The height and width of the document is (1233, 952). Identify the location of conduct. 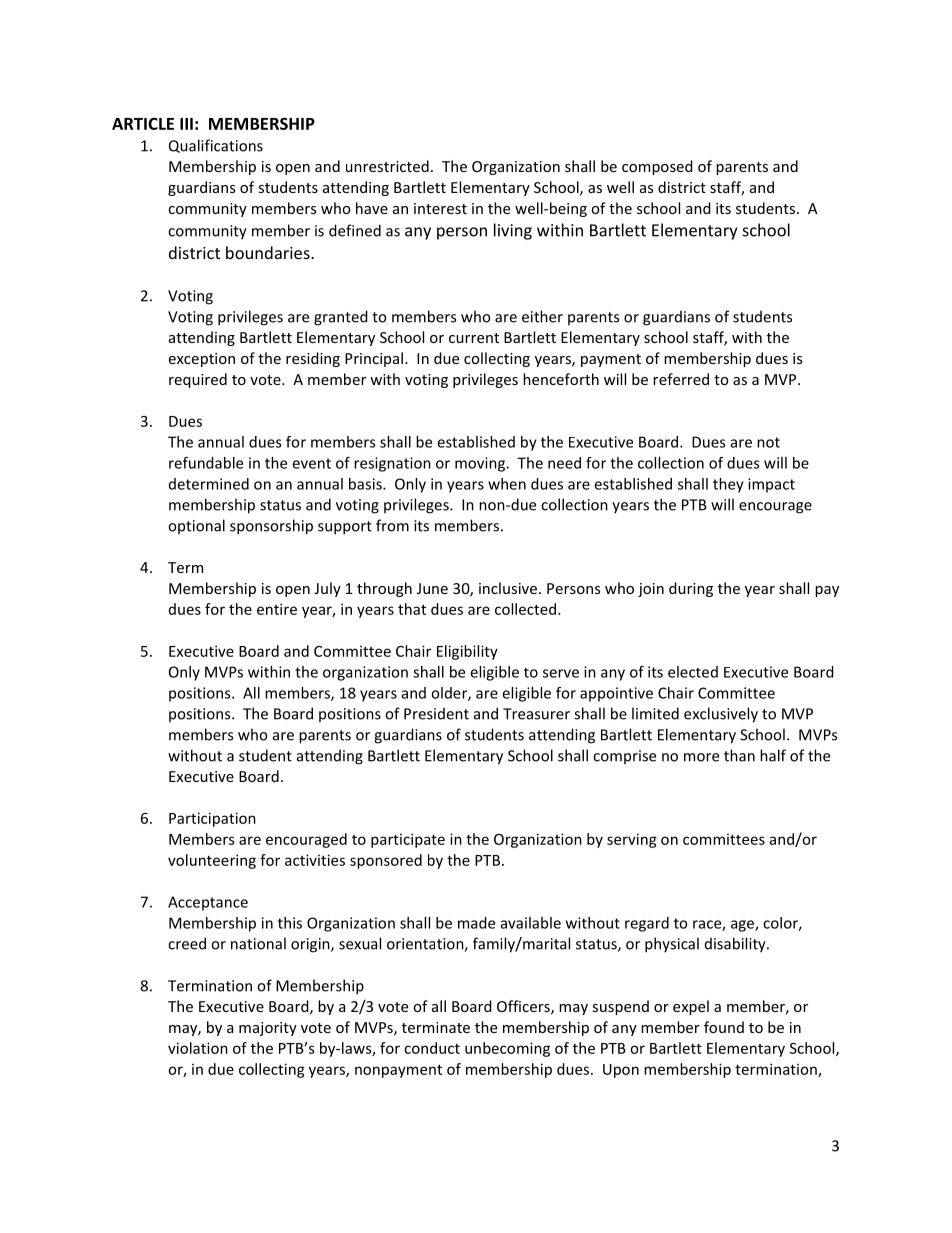
(432, 1048).
